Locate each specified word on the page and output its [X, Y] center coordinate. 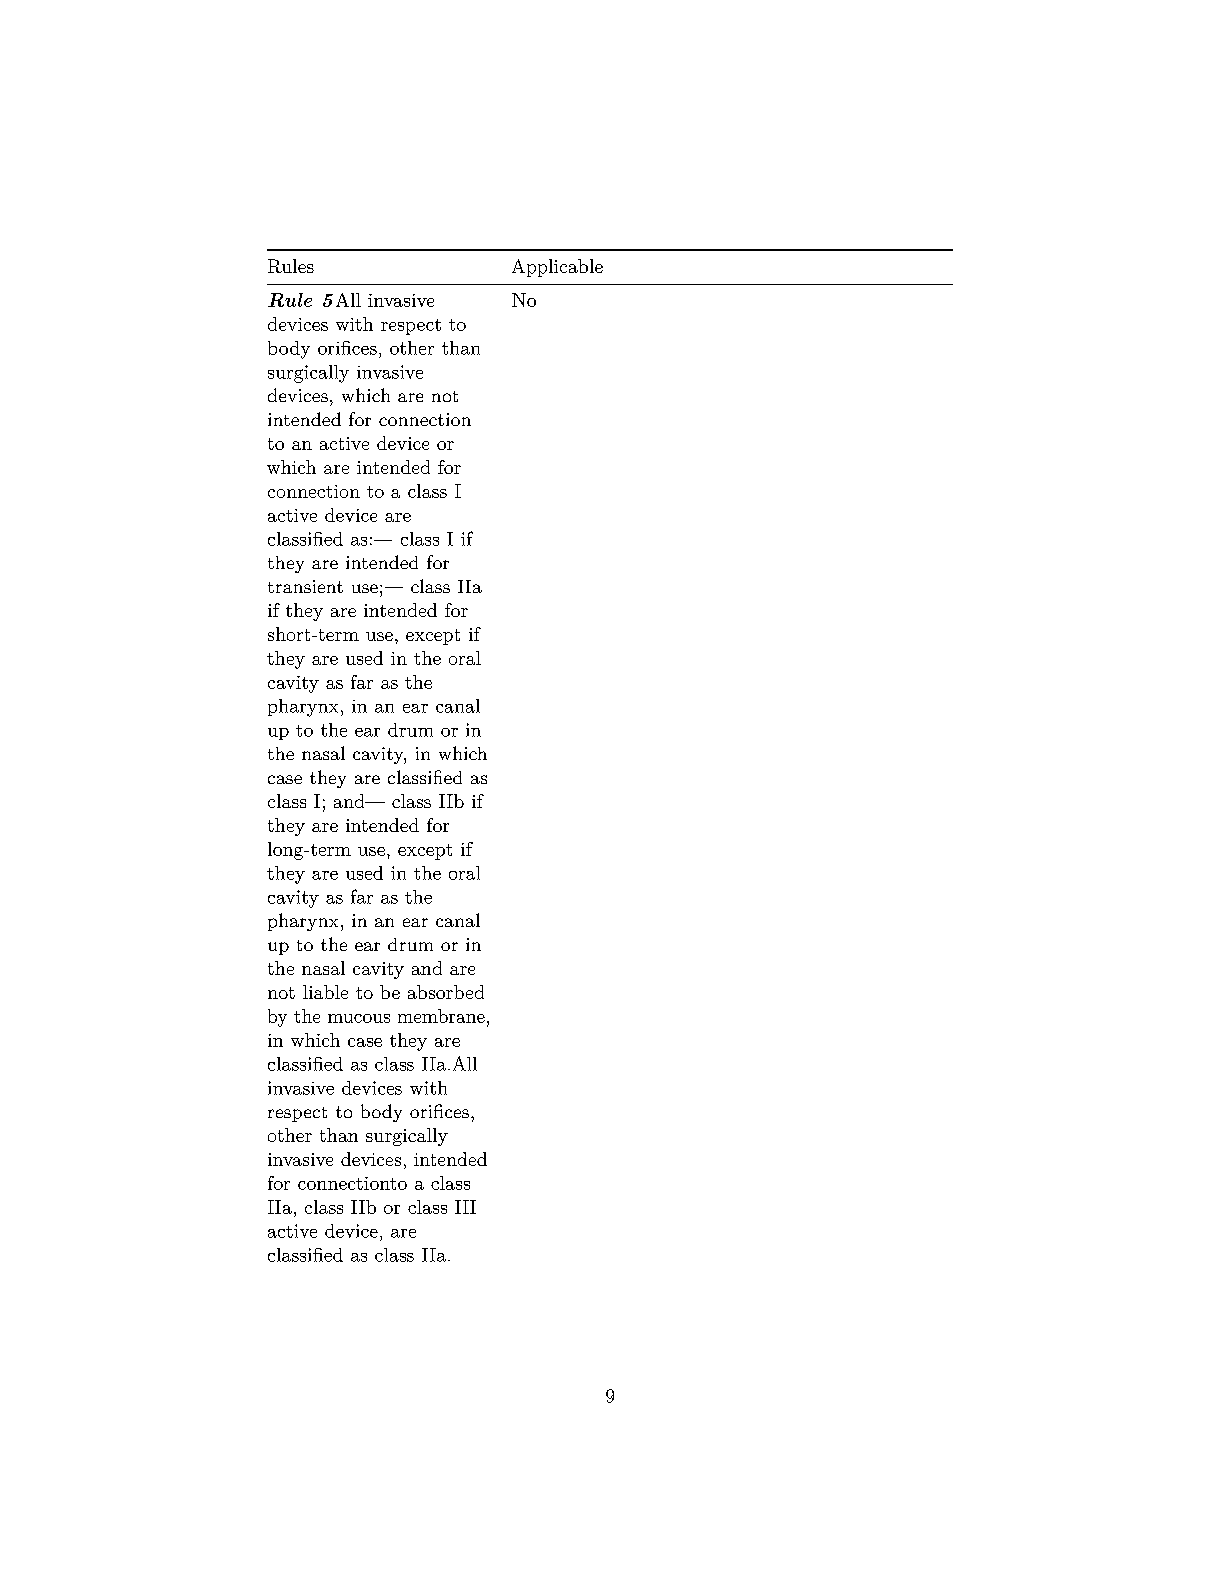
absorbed [446, 992]
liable [325, 992]
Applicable [557, 268]
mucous [359, 1018]
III [465, 1207]
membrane [441, 1016]
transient [305, 586]
